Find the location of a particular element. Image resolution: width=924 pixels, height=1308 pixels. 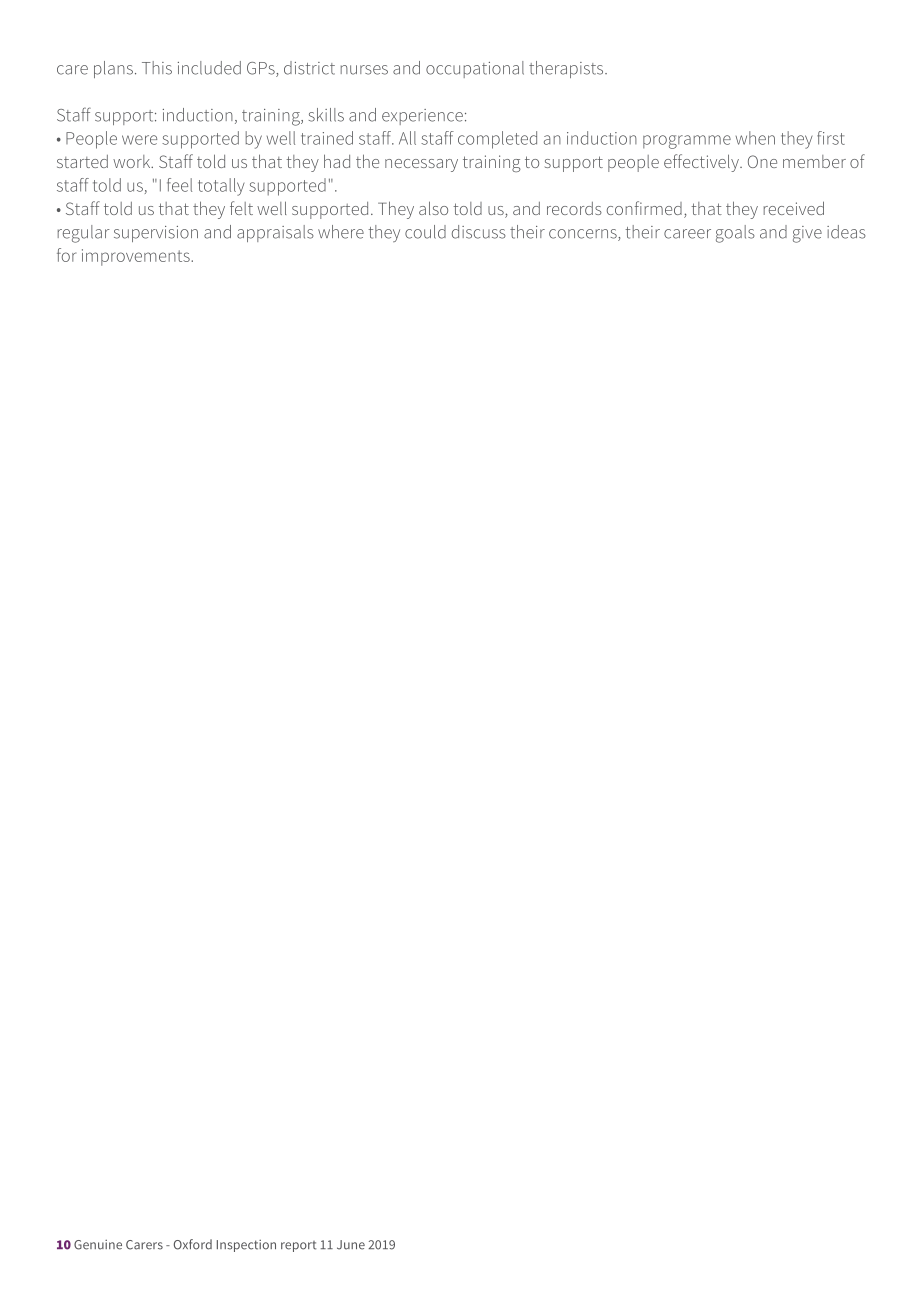

could is located at coordinates (425, 232).
